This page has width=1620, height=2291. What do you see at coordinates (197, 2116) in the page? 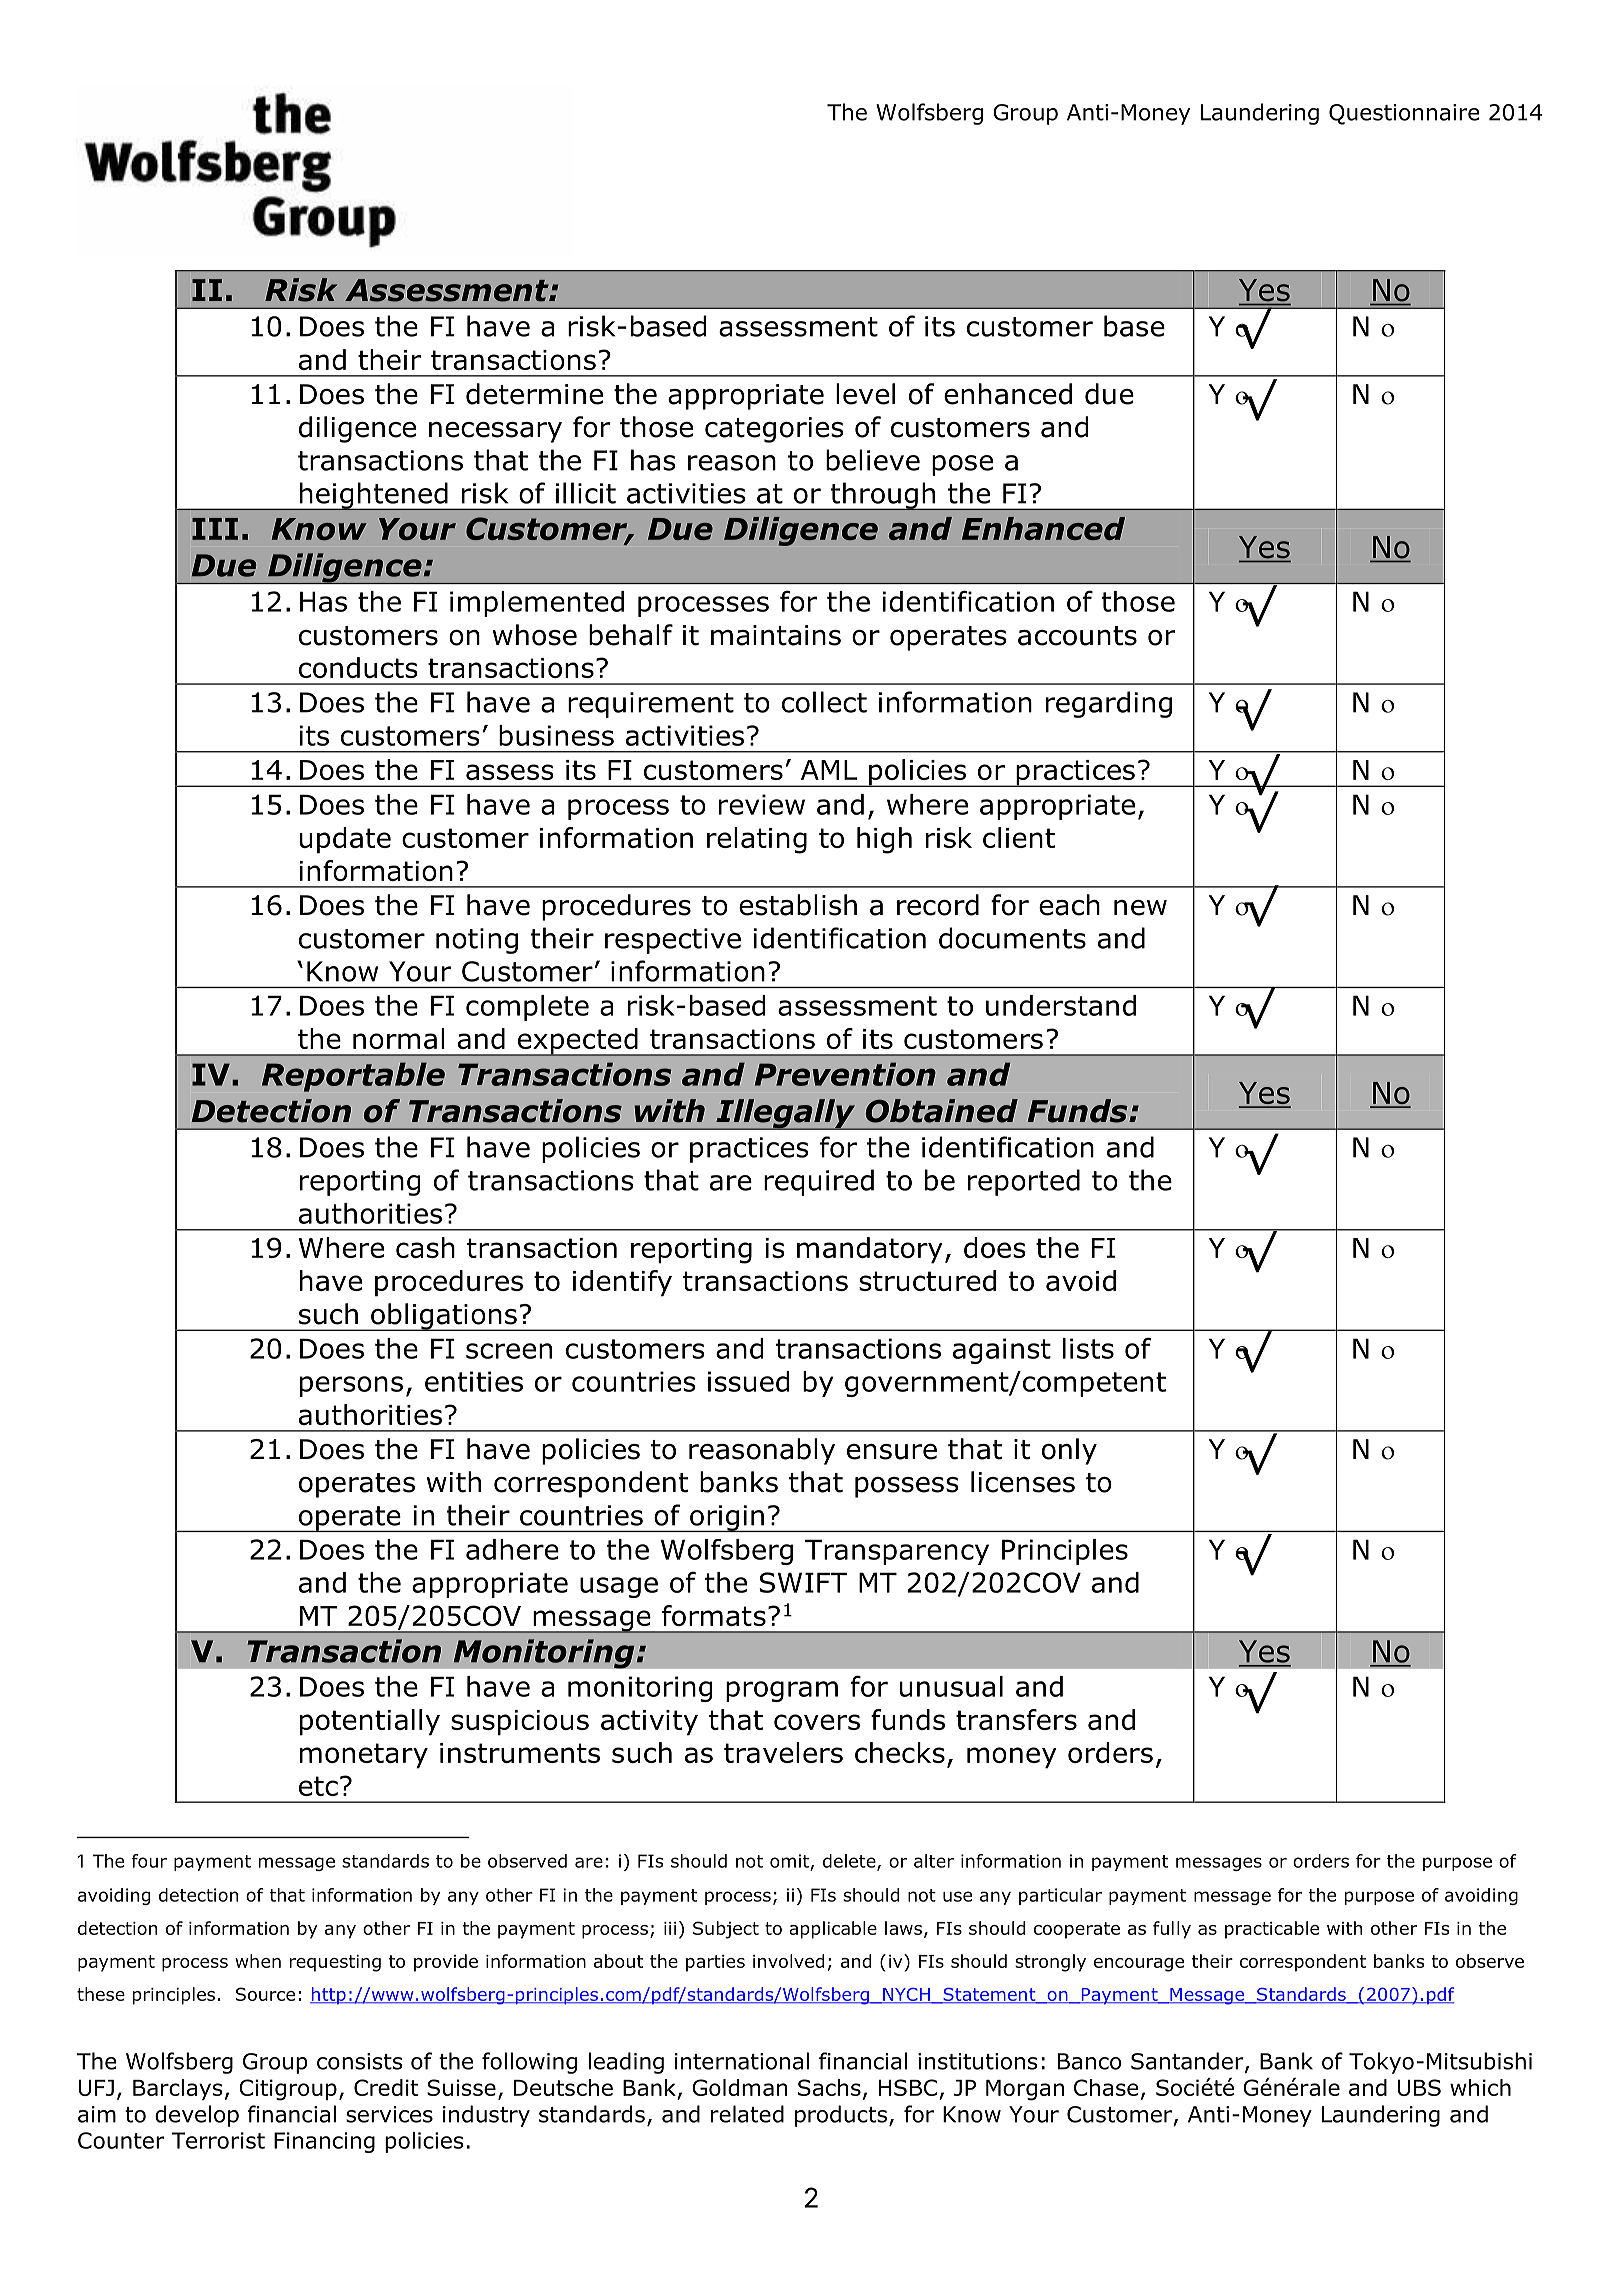
I see `develop` at bounding box center [197, 2116].
